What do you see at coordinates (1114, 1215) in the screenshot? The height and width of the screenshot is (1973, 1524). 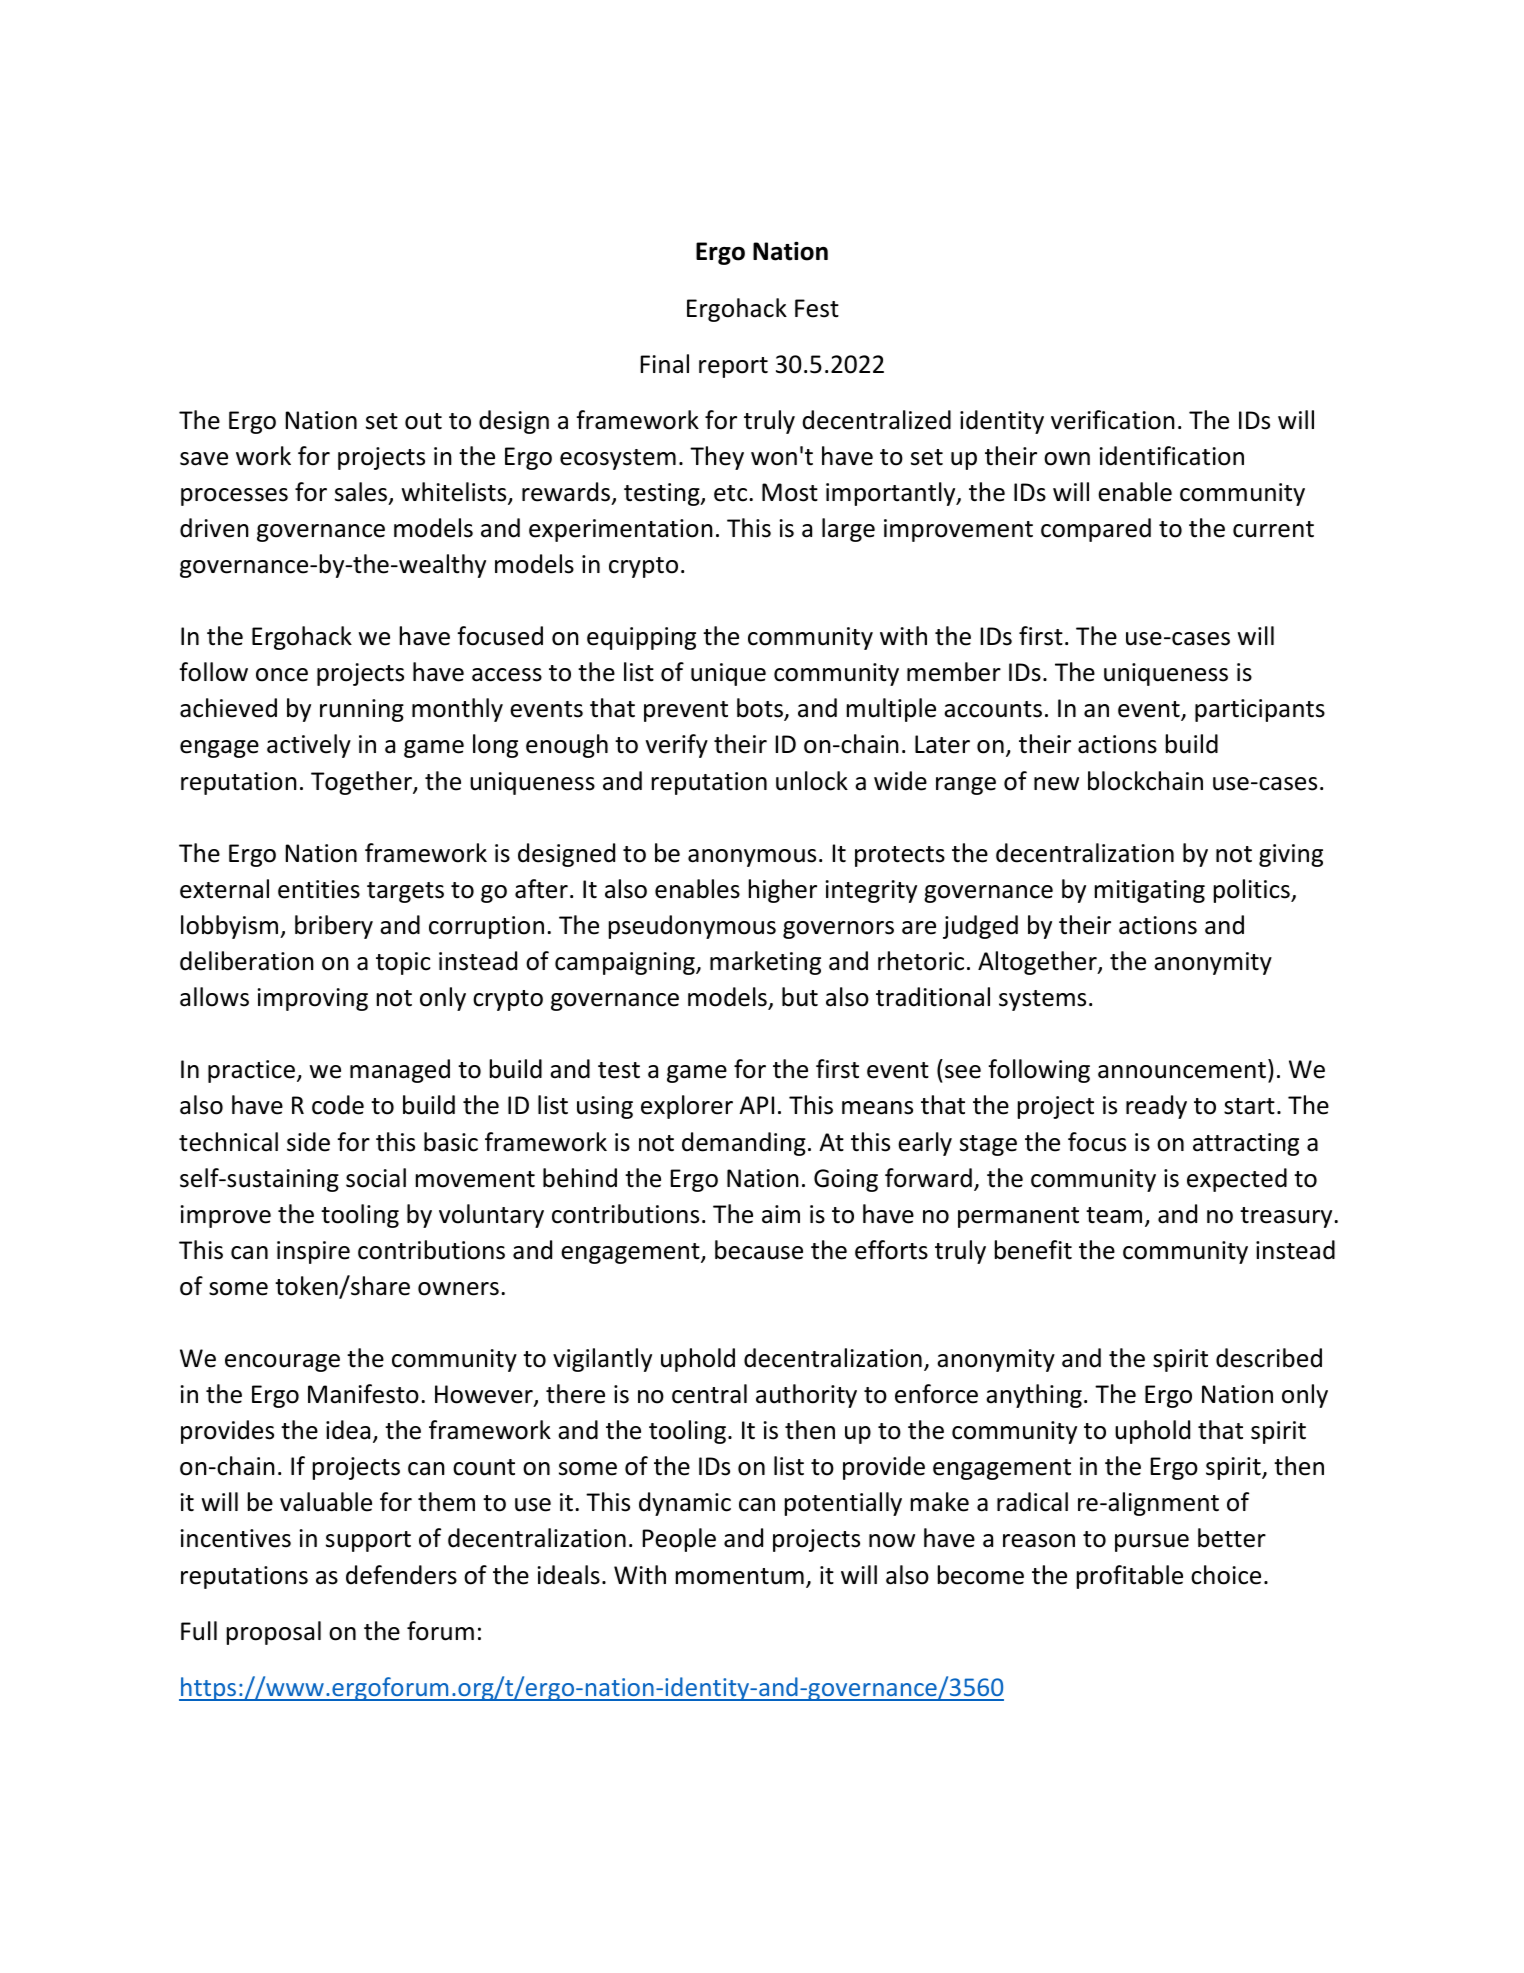 I see `team` at bounding box center [1114, 1215].
